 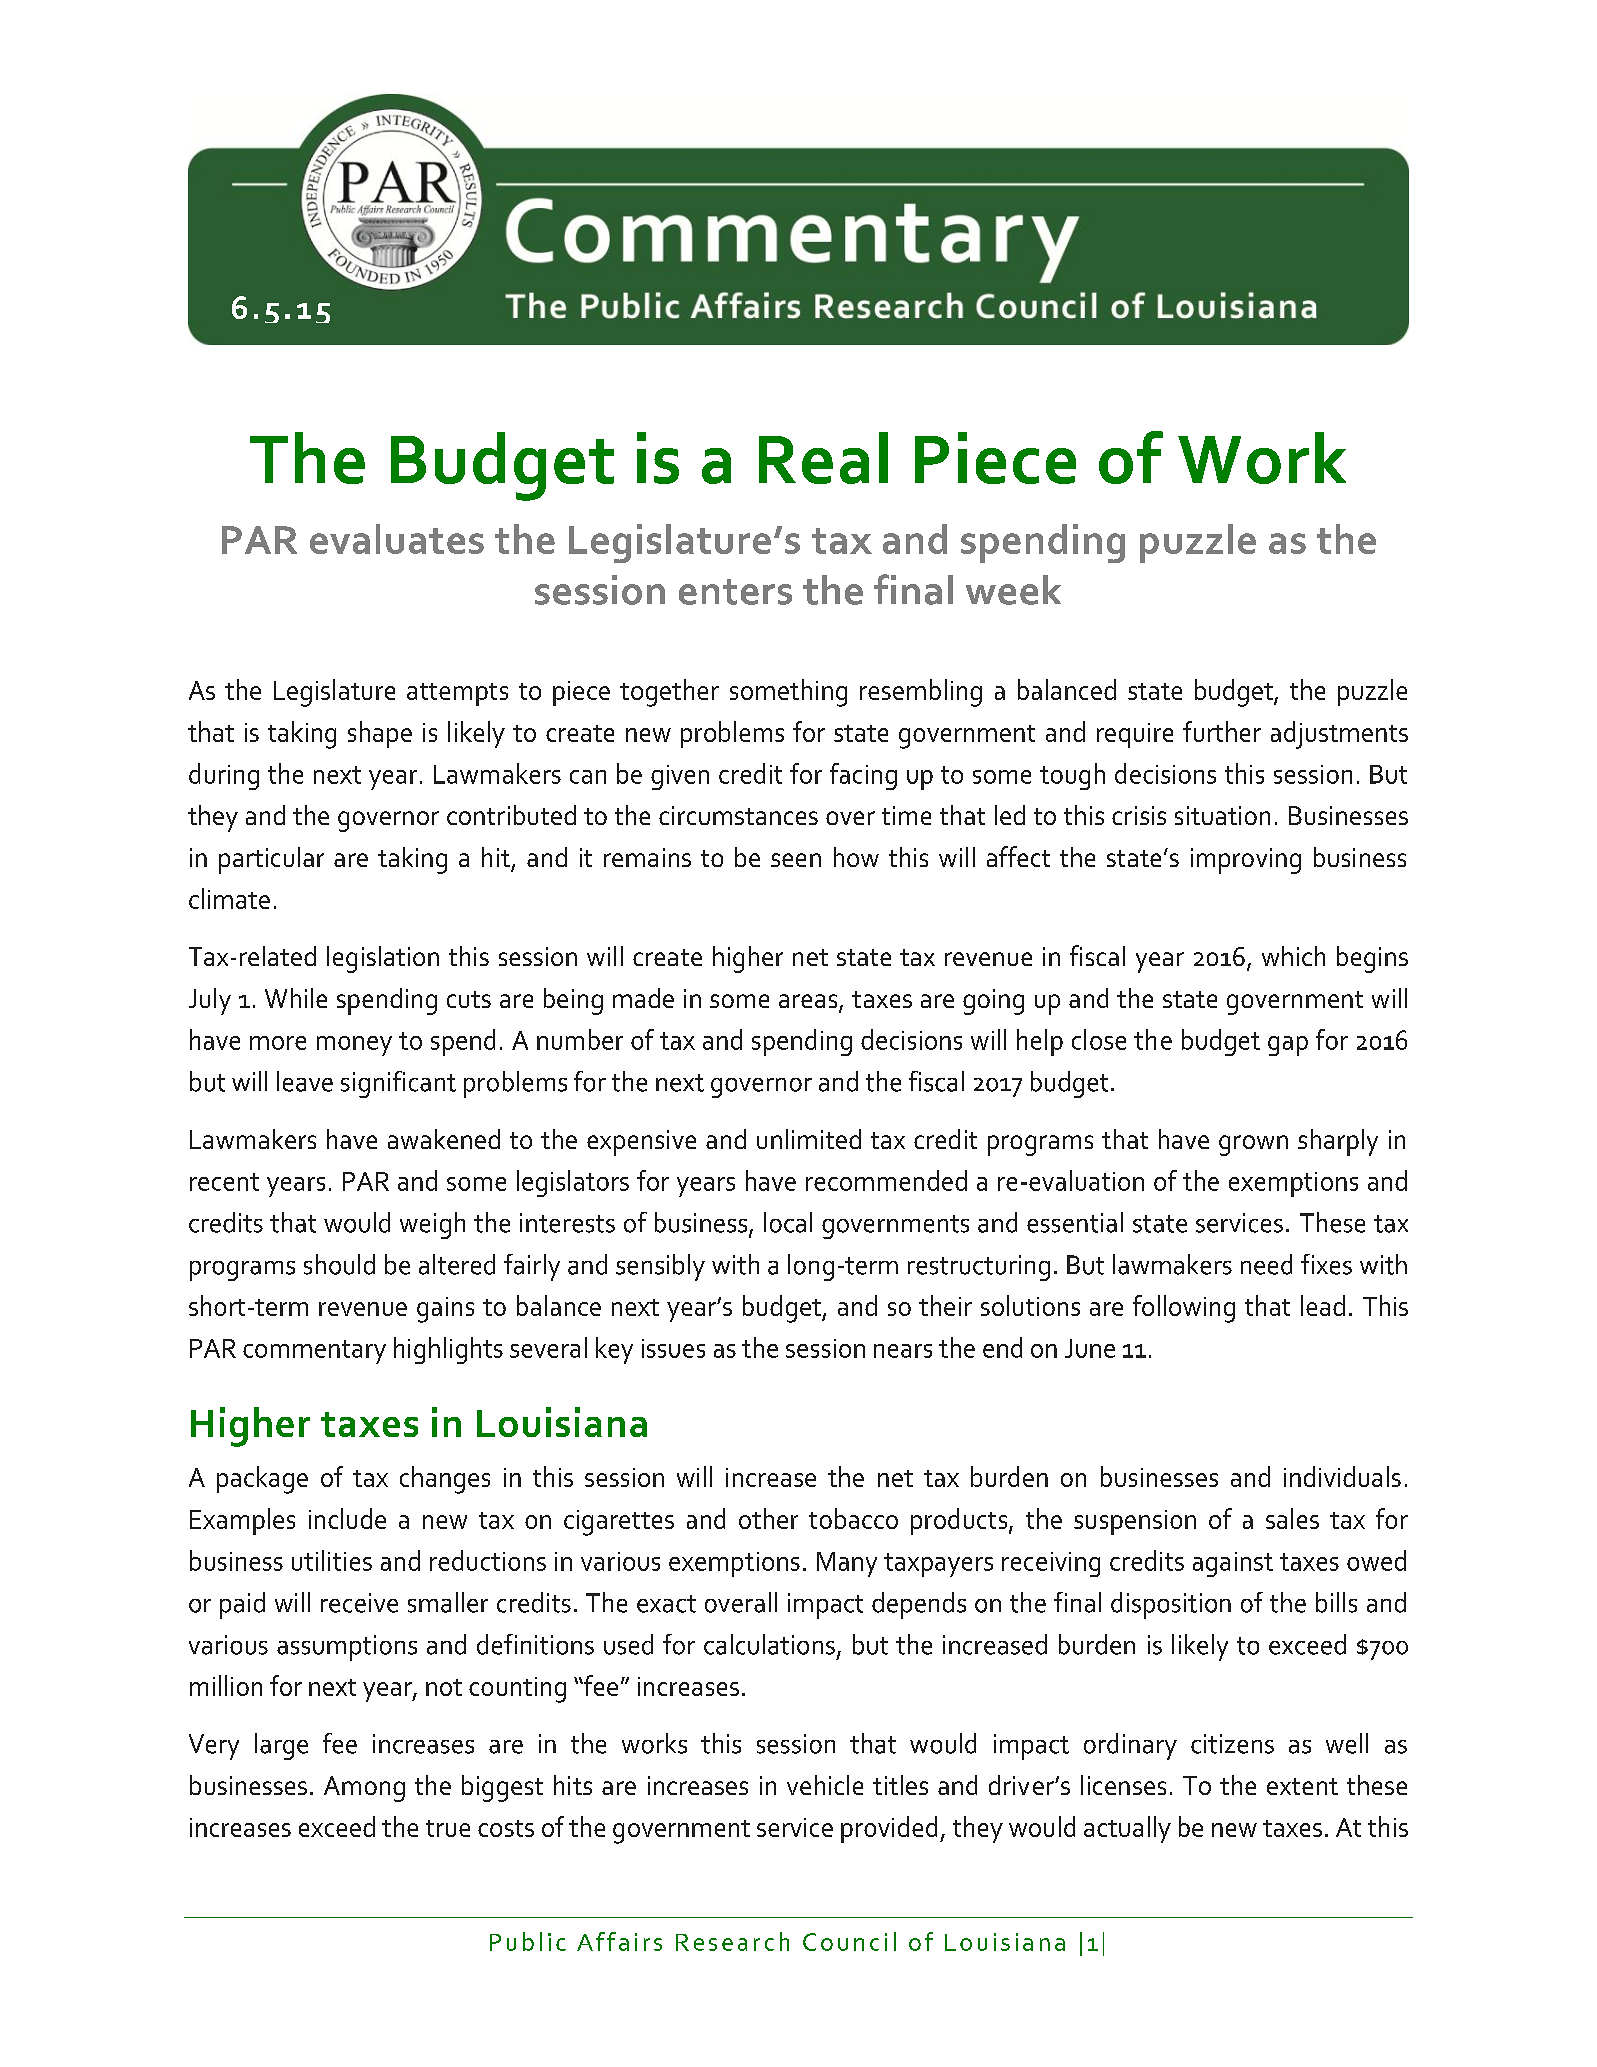 What do you see at coordinates (825, 1785) in the page?
I see `vehicle` at bounding box center [825, 1785].
